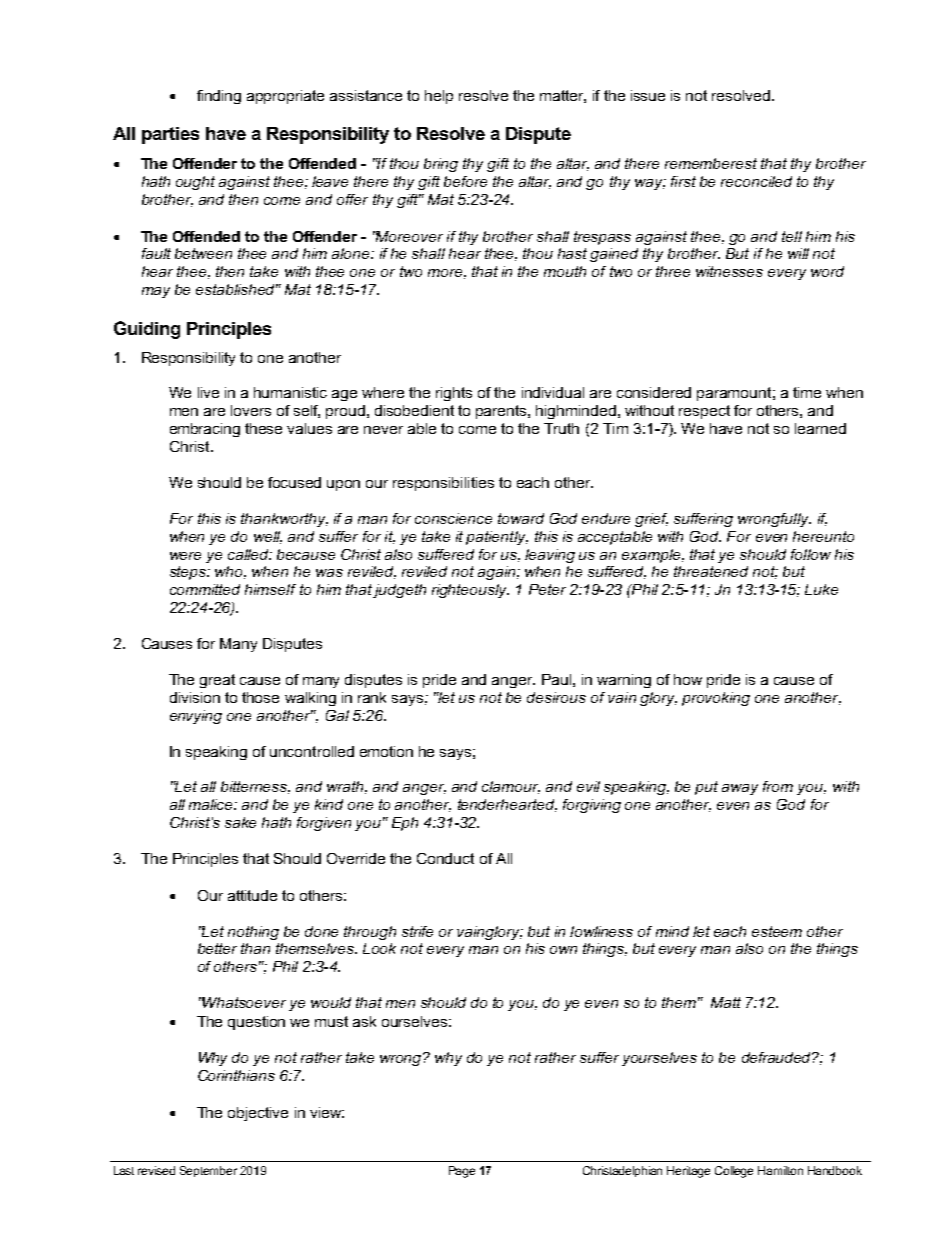 The height and width of the screenshot is (1233, 952). Describe the element at coordinates (704, 412) in the screenshot. I see `respect` at that location.
